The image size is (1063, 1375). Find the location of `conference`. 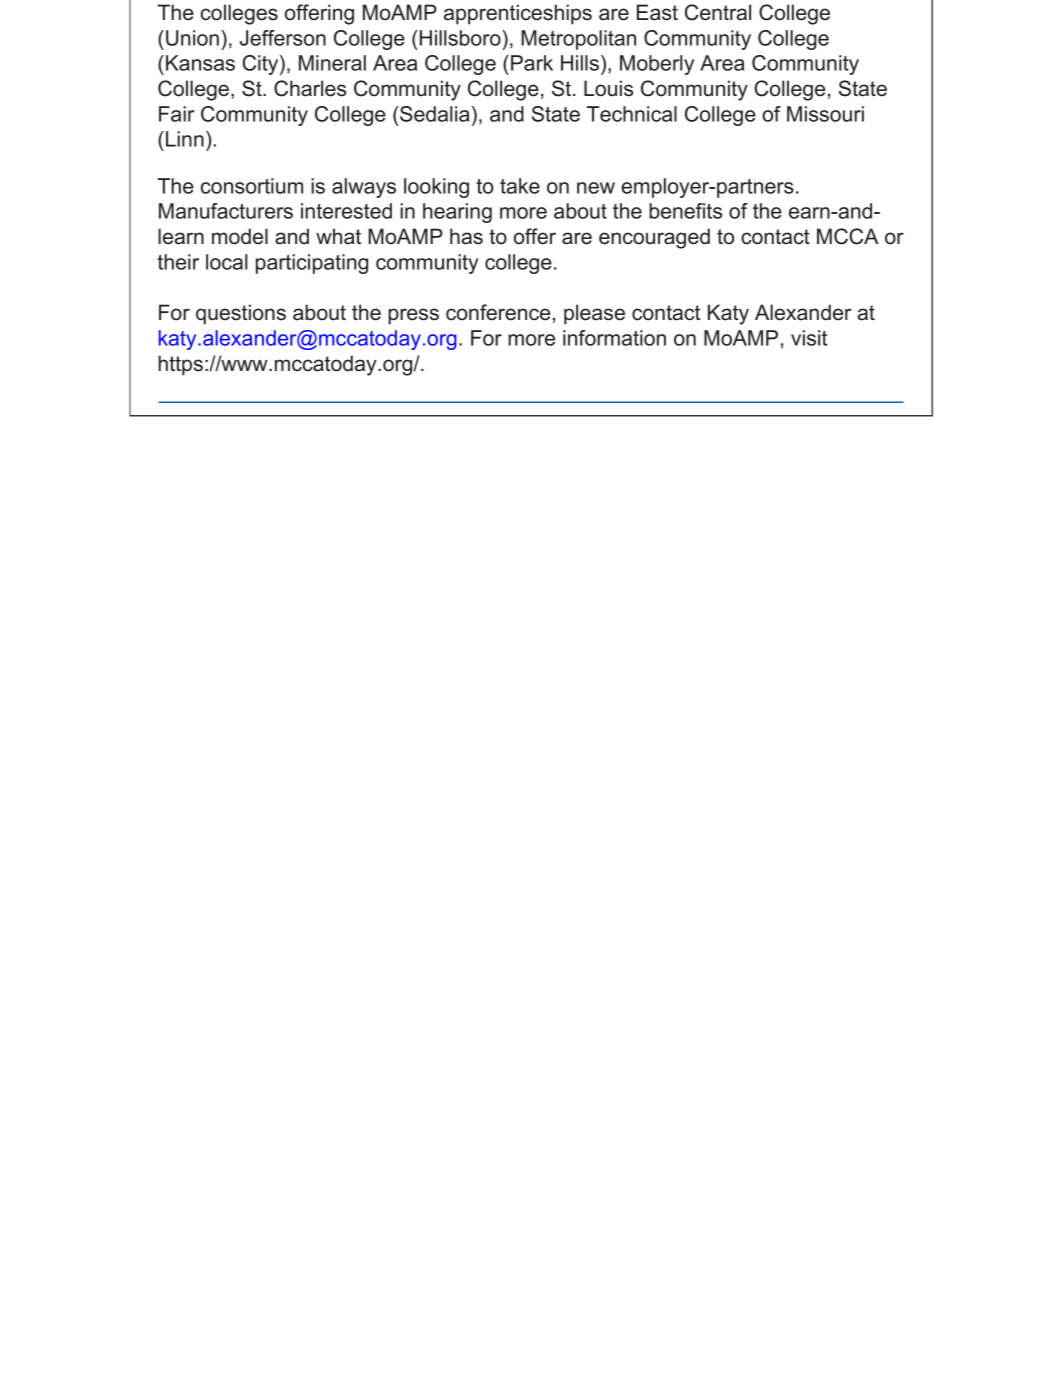

conference is located at coordinates (498, 312).
